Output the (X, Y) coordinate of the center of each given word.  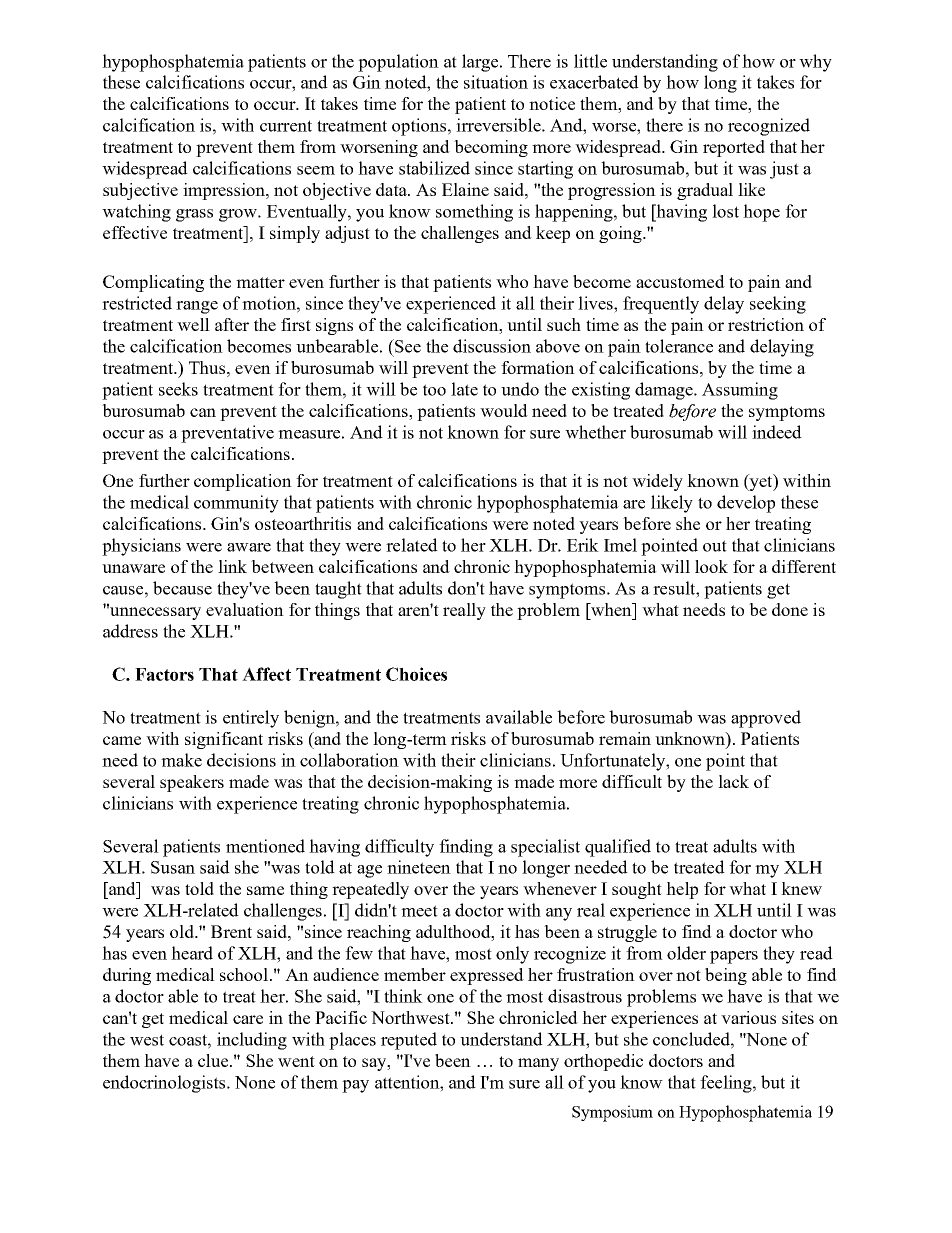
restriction (766, 324)
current (286, 126)
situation (496, 82)
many (538, 1064)
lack (733, 781)
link (232, 566)
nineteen (419, 867)
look (711, 566)
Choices (416, 674)
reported (734, 148)
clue (214, 1060)
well (193, 324)
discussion (492, 346)
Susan (173, 867)
